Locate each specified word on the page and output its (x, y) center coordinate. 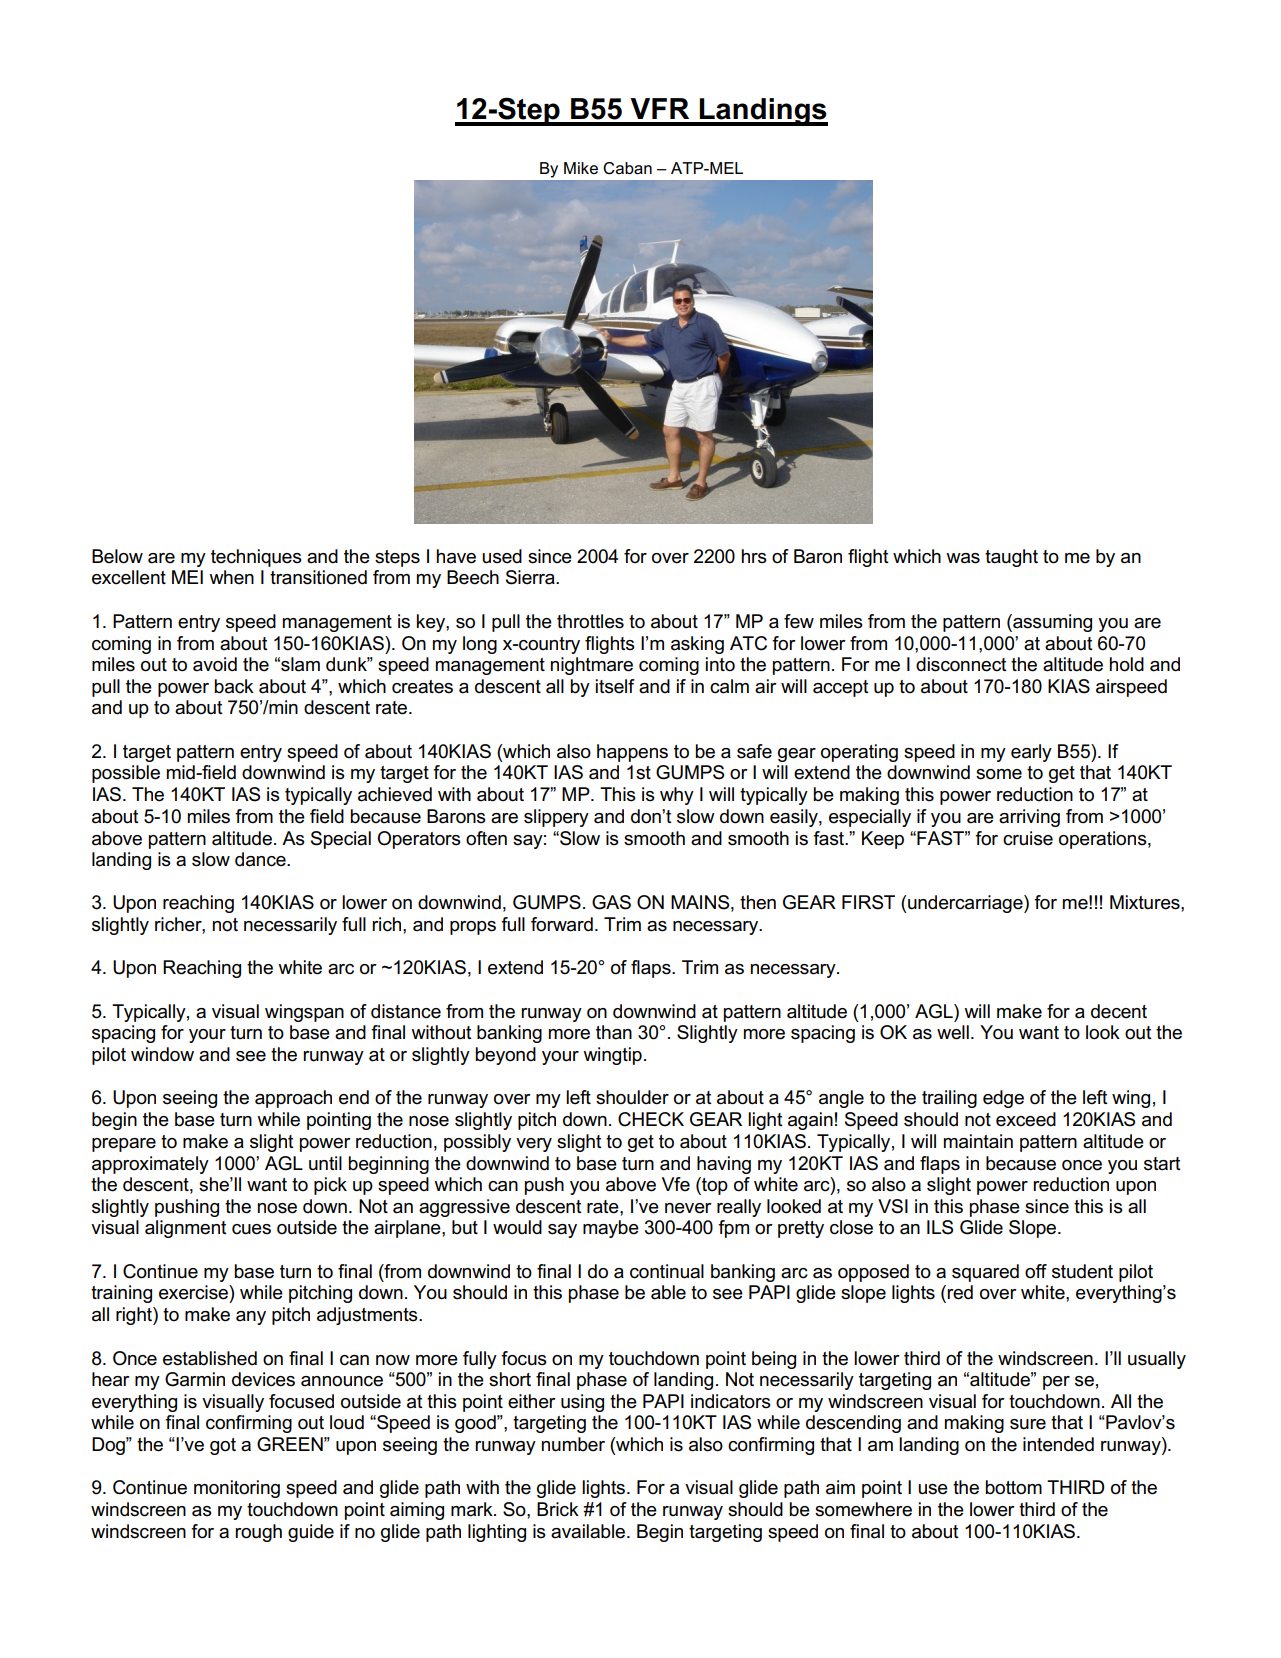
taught (1011, 558)
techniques (256, 558)
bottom (1013, 1487)
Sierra (531, 577)
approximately (150, 1165)
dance (261, 859)
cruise (1028, 838)
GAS (611, 902)
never (688, 1208)
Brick (558, 1509)
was (963, 558)
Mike (581, 168)
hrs (754, 556)
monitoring (237, 1489)
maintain (978, 1141)
